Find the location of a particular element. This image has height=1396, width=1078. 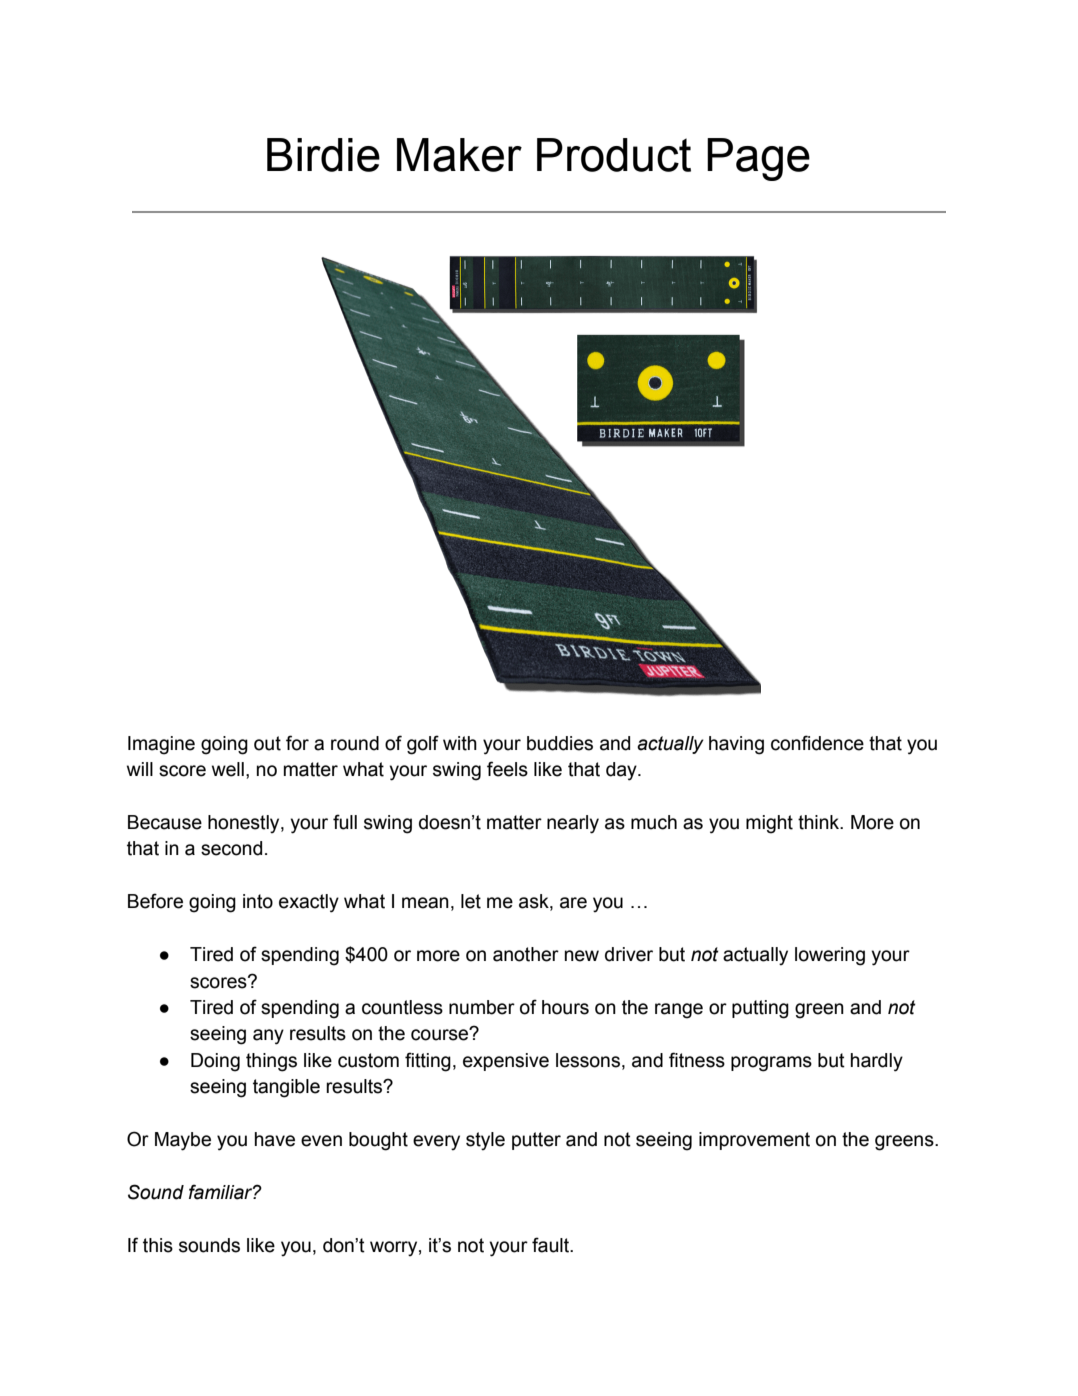

confidence is located at coordinates (817, 743).
